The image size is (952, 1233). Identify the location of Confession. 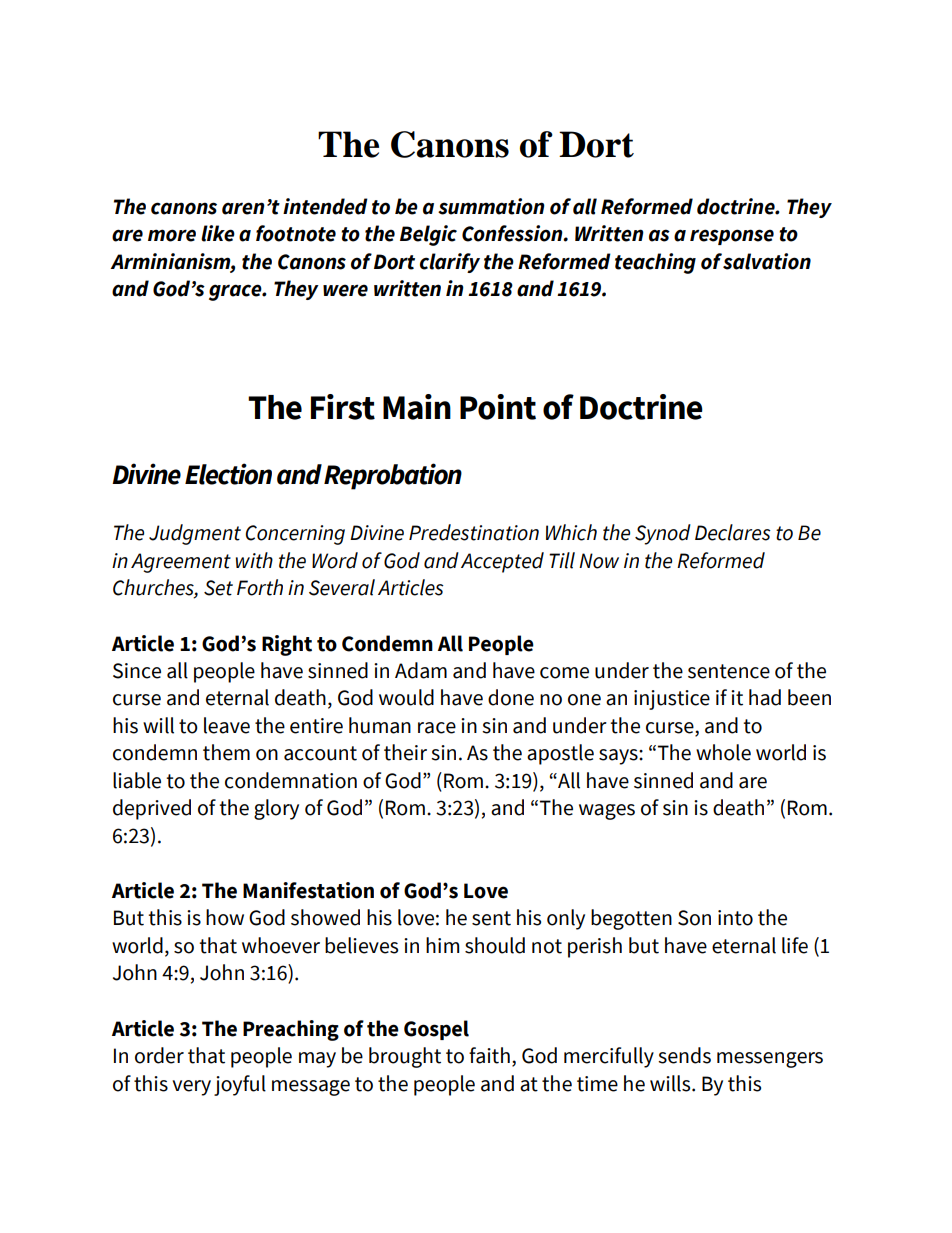
(513, 233).
